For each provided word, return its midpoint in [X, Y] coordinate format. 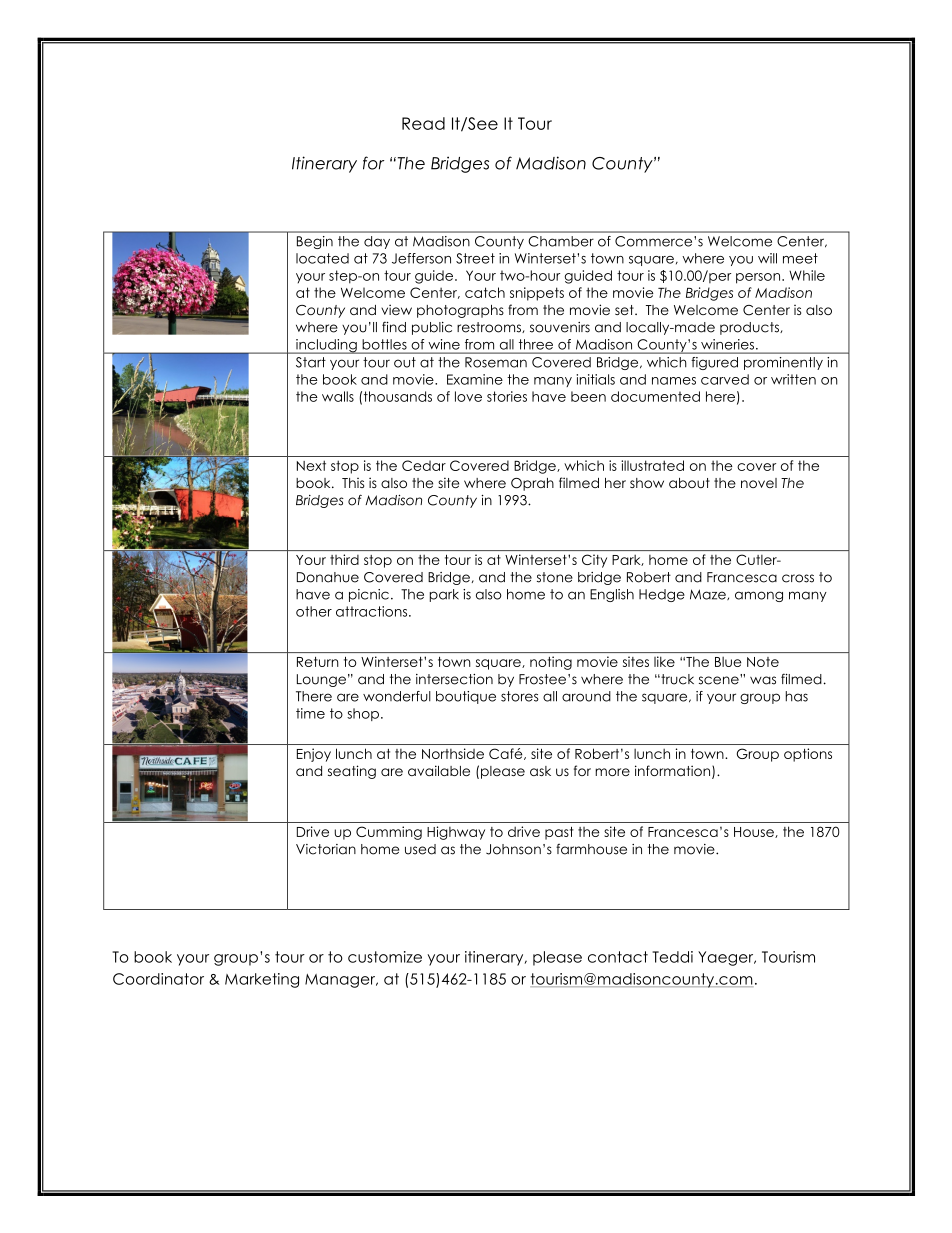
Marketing [262, 980]
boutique [466, 697]
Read [423, 123]
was [763, 680]
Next [311, 465]
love [468, 396]
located [322, 258]
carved [725, 379]
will [767, 258]
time [310, 713]
